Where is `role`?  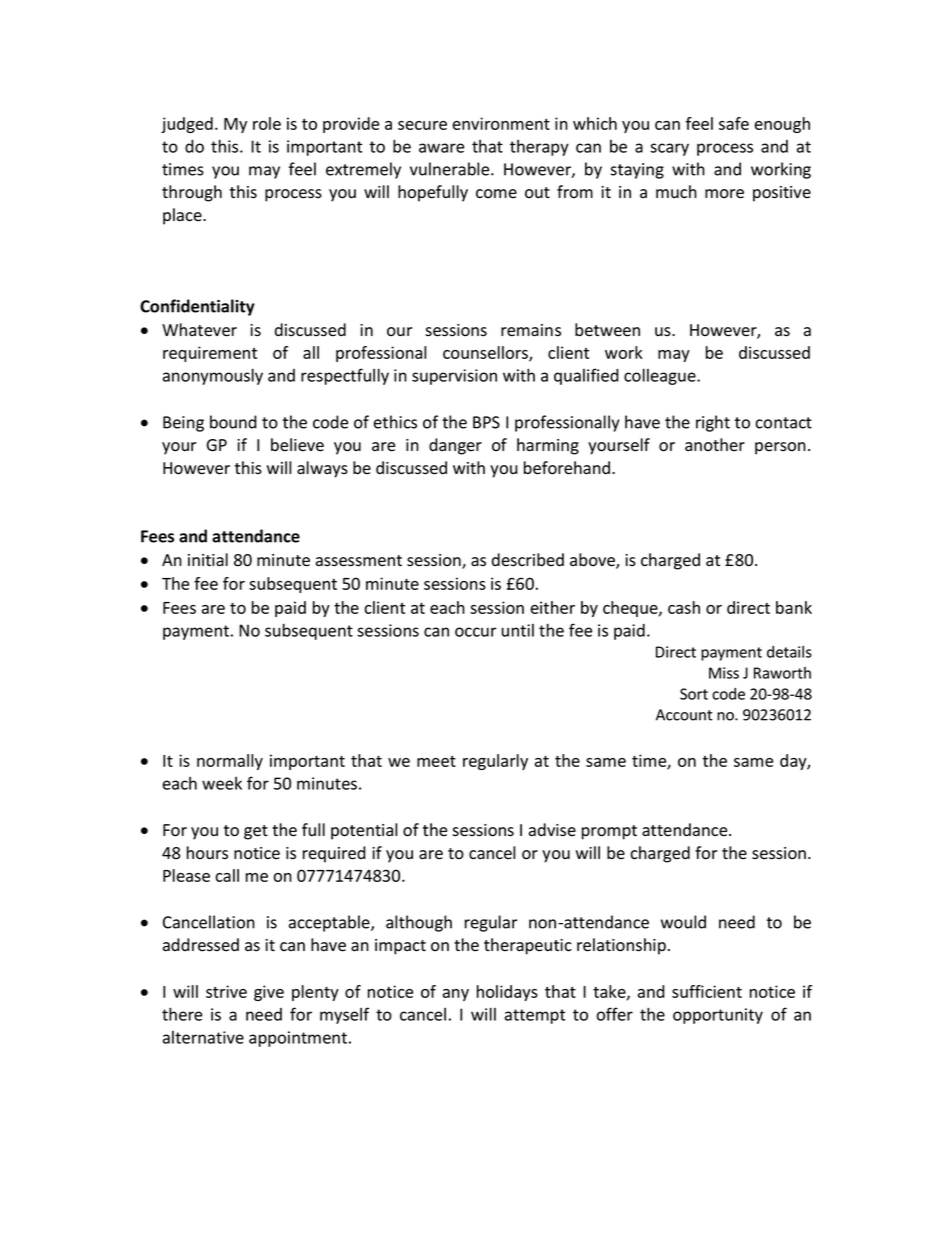
role is located at coordinates (267, 123).
